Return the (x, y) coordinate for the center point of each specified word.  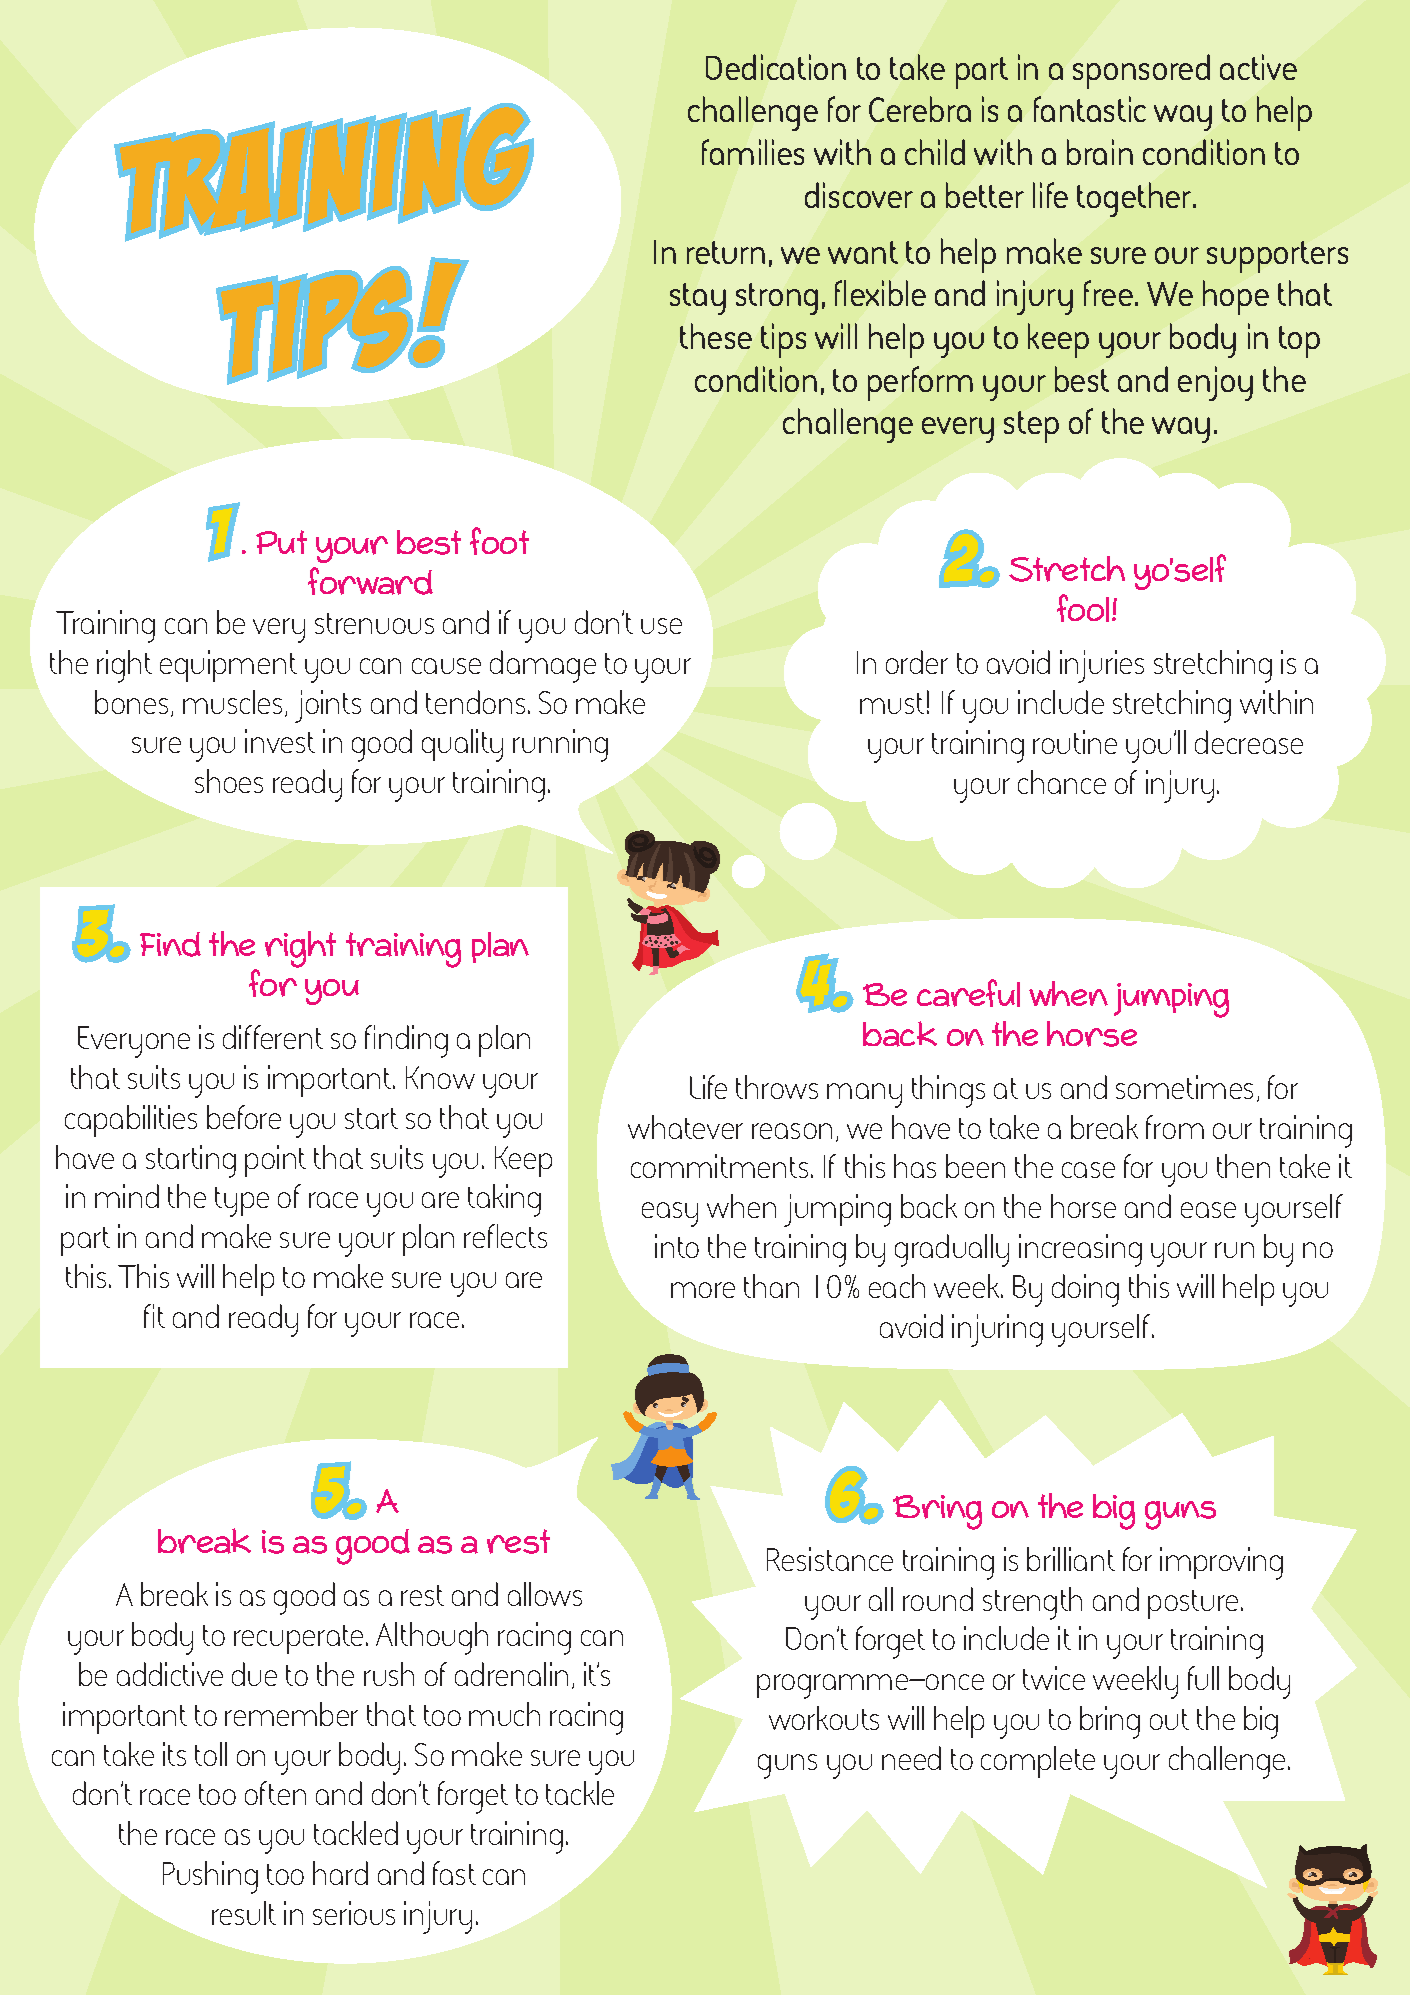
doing (1085, 1290)
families (753, 152)
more (703, 1290)
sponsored (1141, 71)
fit (154, 1316)
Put (281, 542)
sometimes (1184, 1087)
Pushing (210, 1877)
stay (698, 299)
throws (777, 1087)
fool (1085, 608)
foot (499, 541)
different (273, 1037)
